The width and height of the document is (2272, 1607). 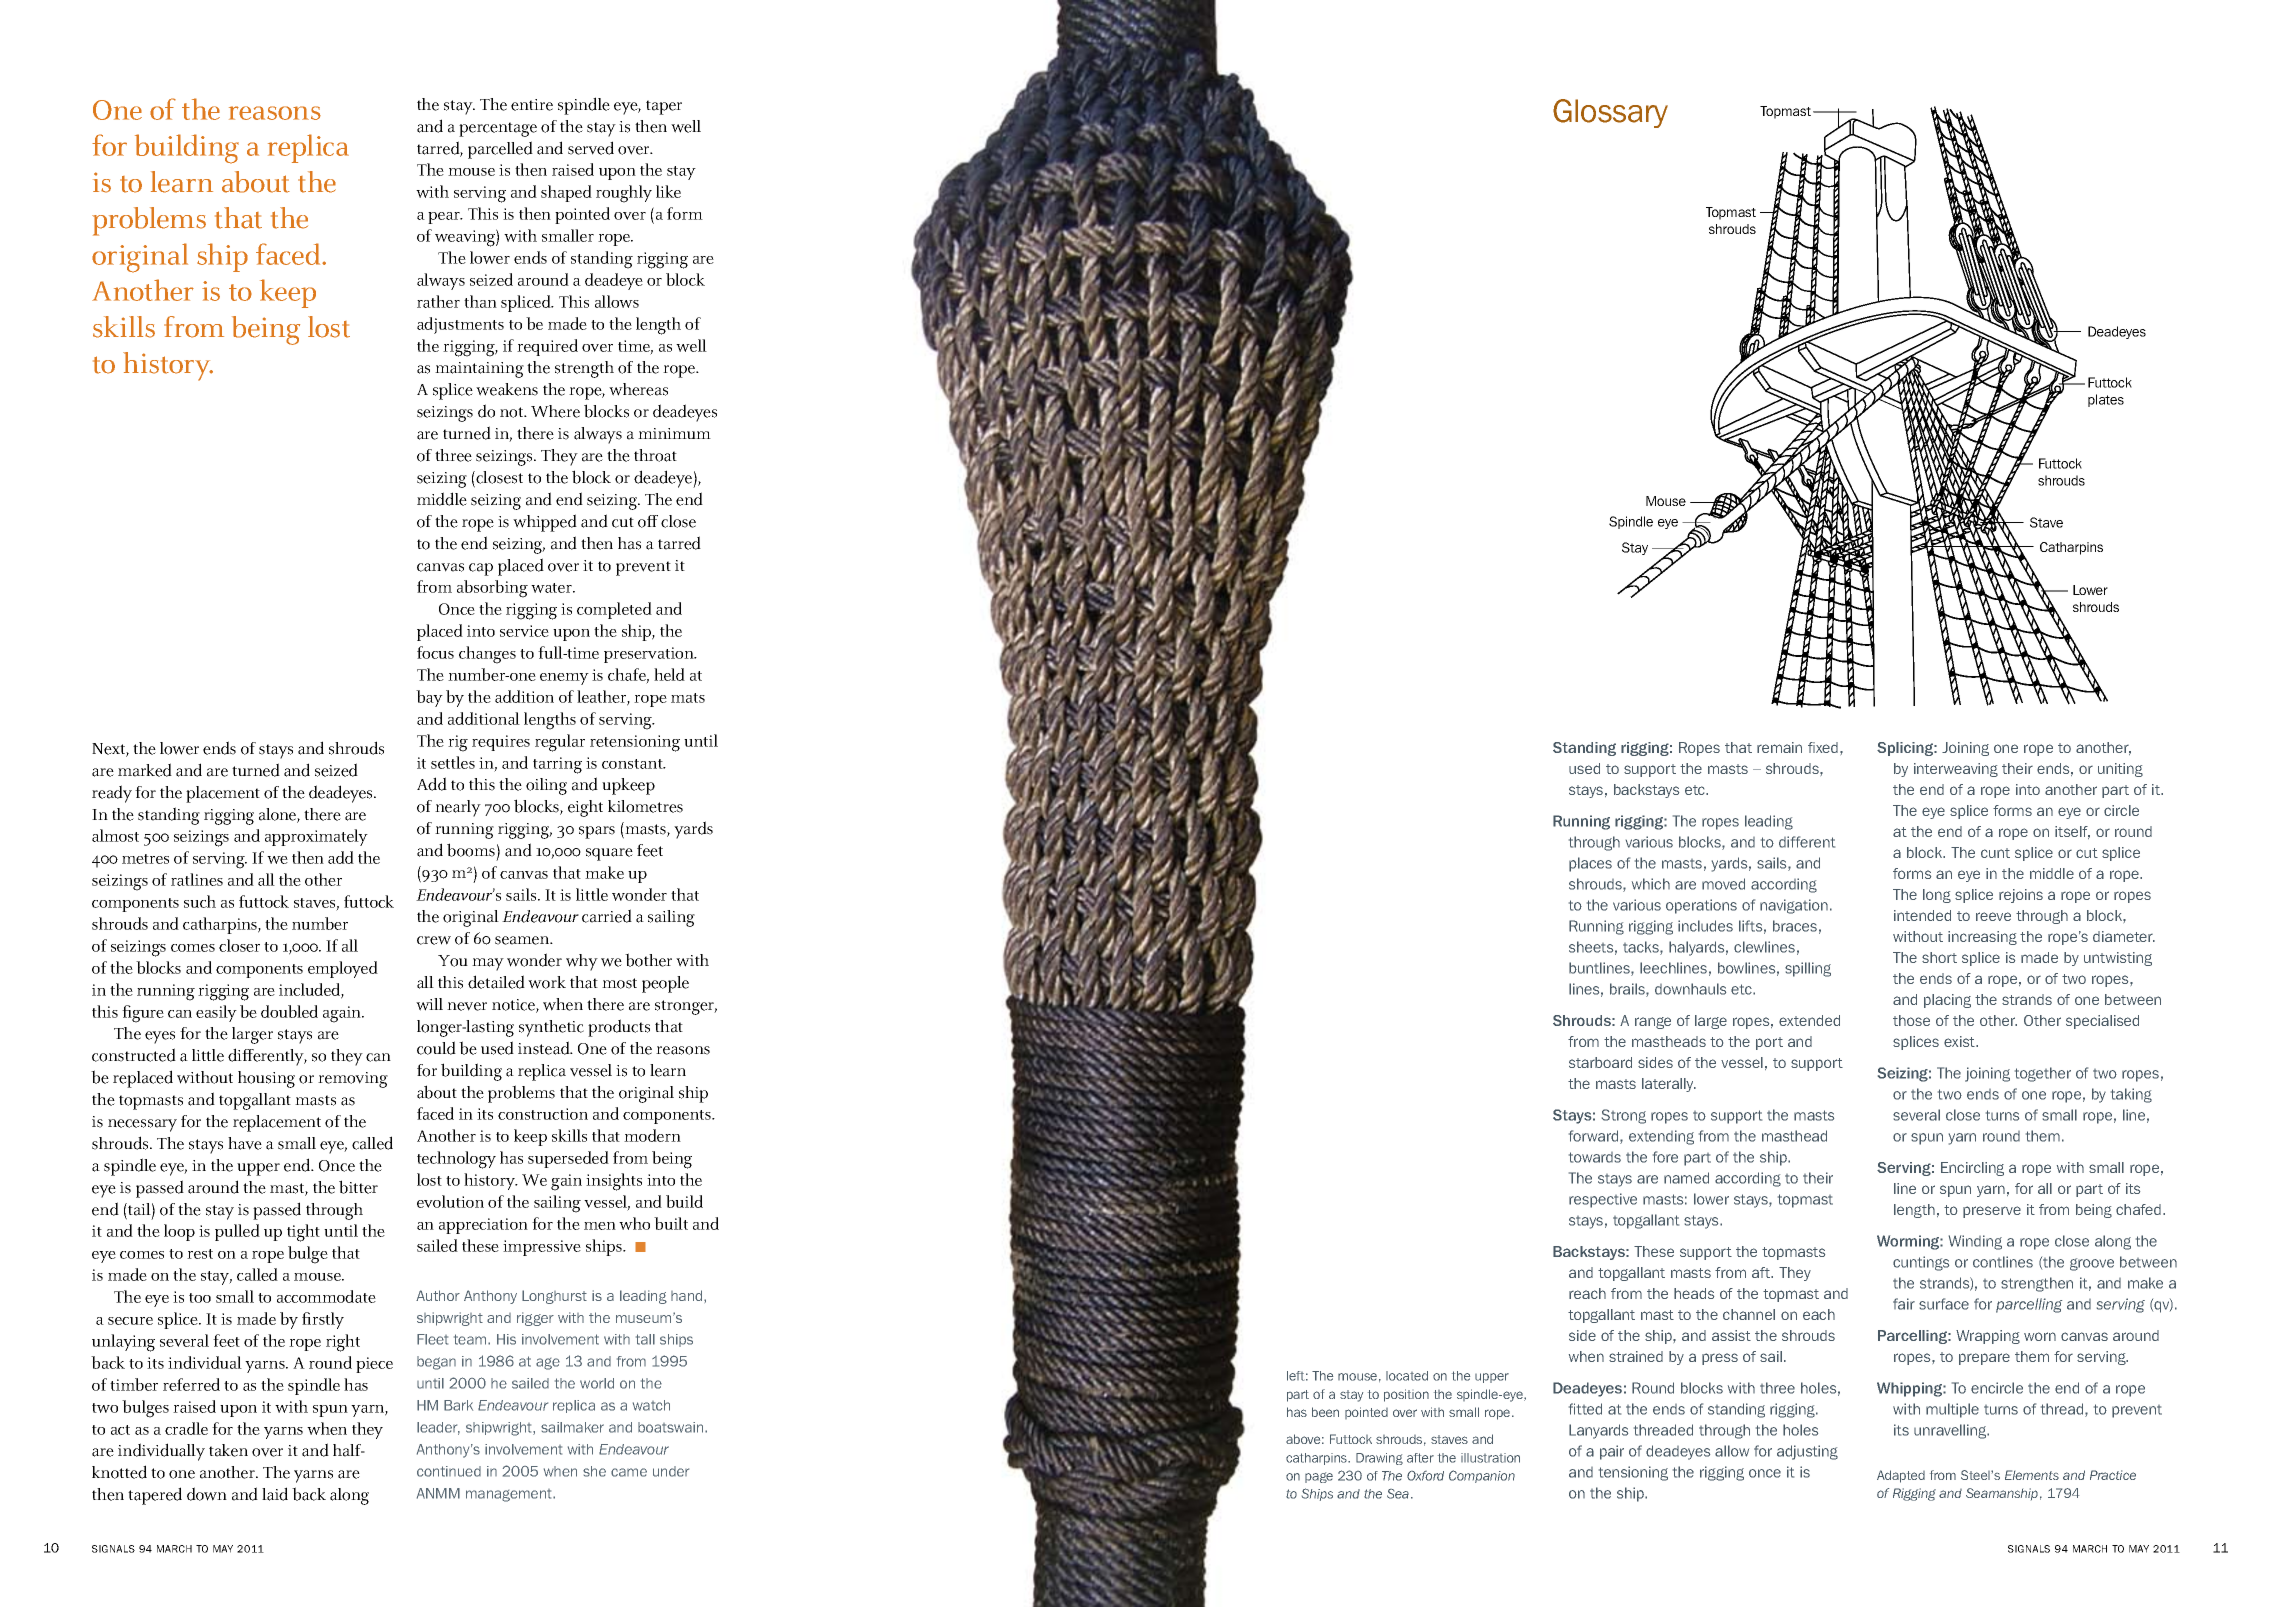 I want to click on off, so click(x=648, y=521).
